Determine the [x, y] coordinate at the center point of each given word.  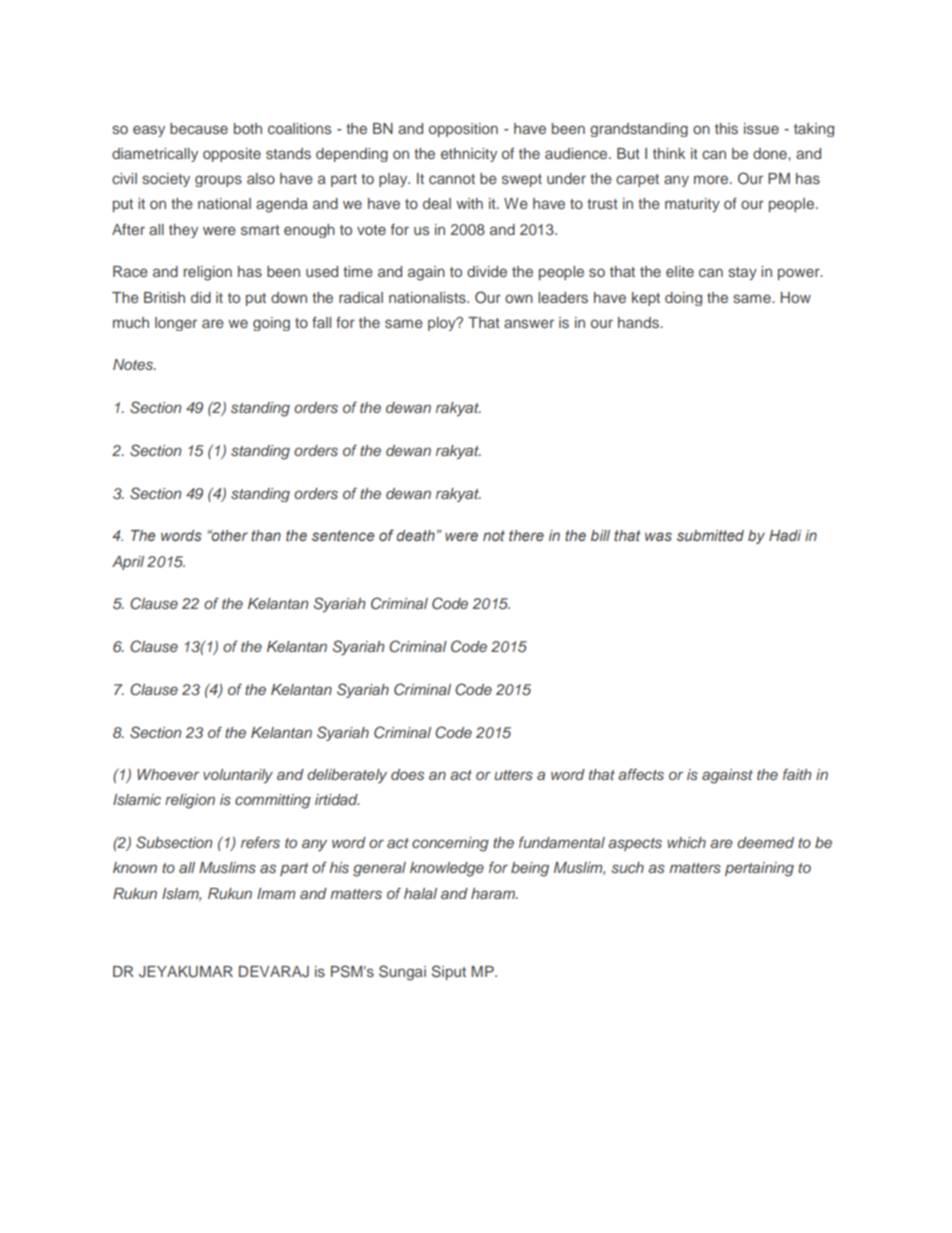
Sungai [402, 973]
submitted [710, 535]
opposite [232, 155]
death [415, 535]
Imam [276, 893]
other [229, 535]
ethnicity [469, 155]
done [771, 153]
